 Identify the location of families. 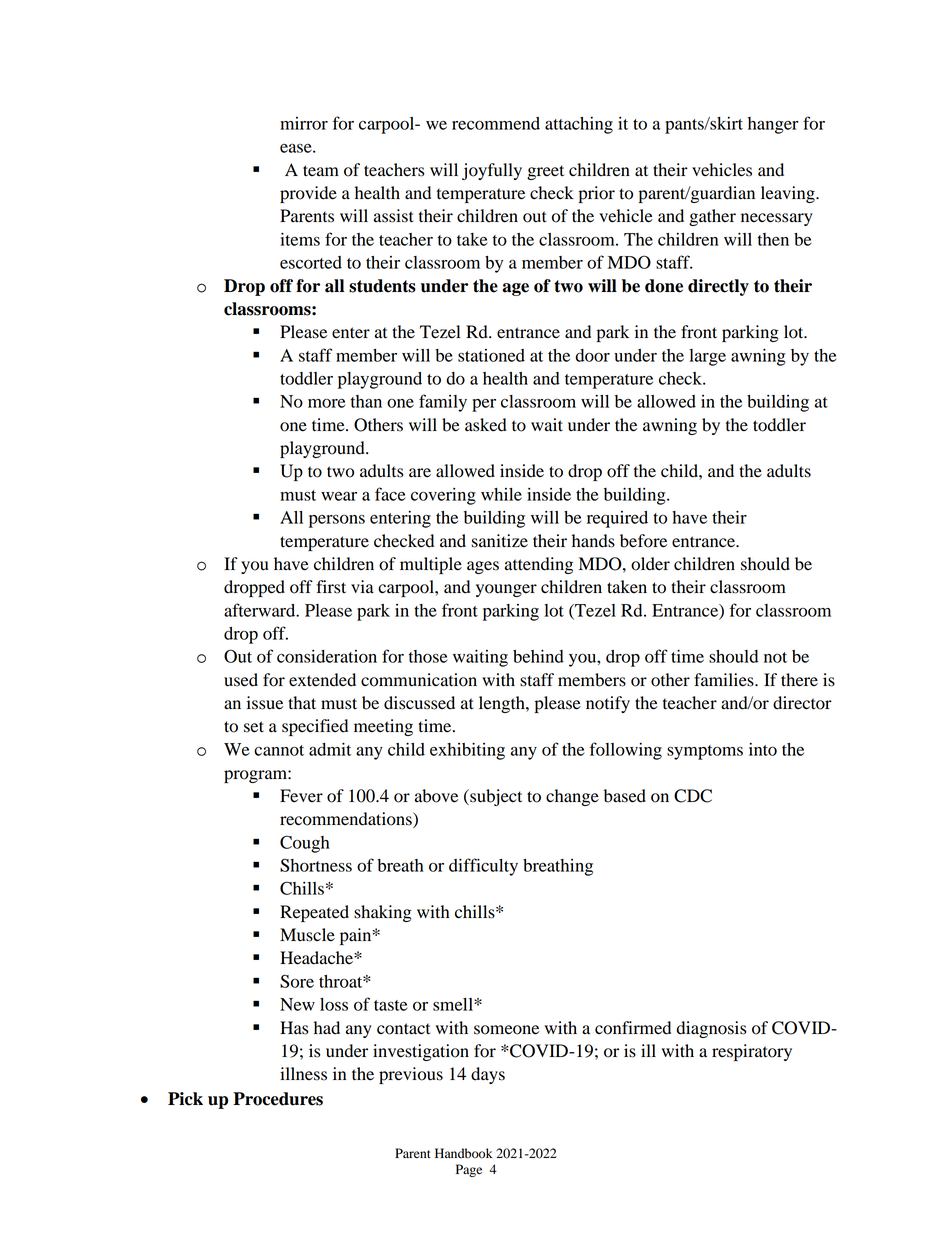
(725, 680).
